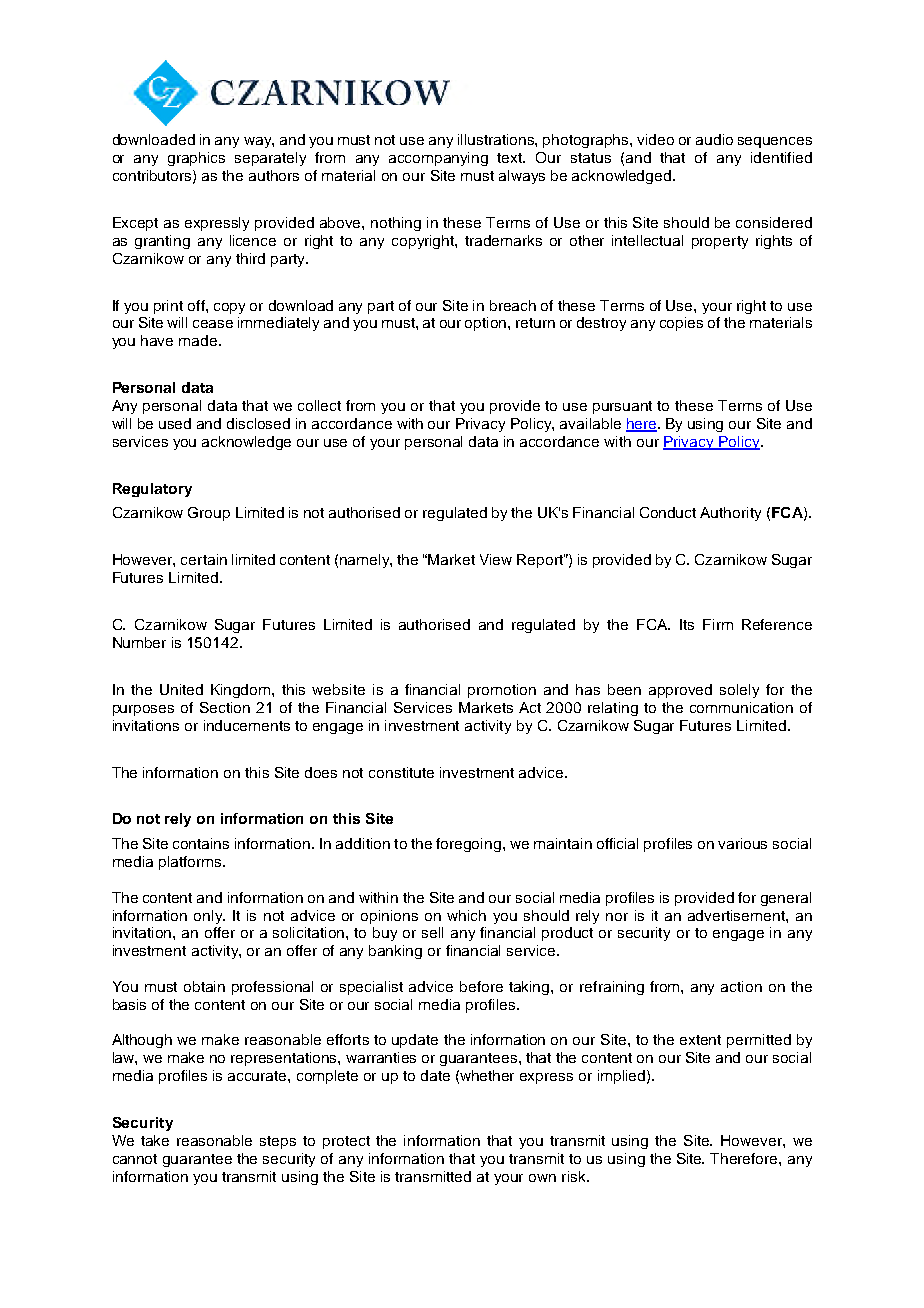 This screenshot has width=924, height=1308. What do you see at coordinates (730, 514) in the screenshot?
I see `Authority` at bounding box center [730, 514].
